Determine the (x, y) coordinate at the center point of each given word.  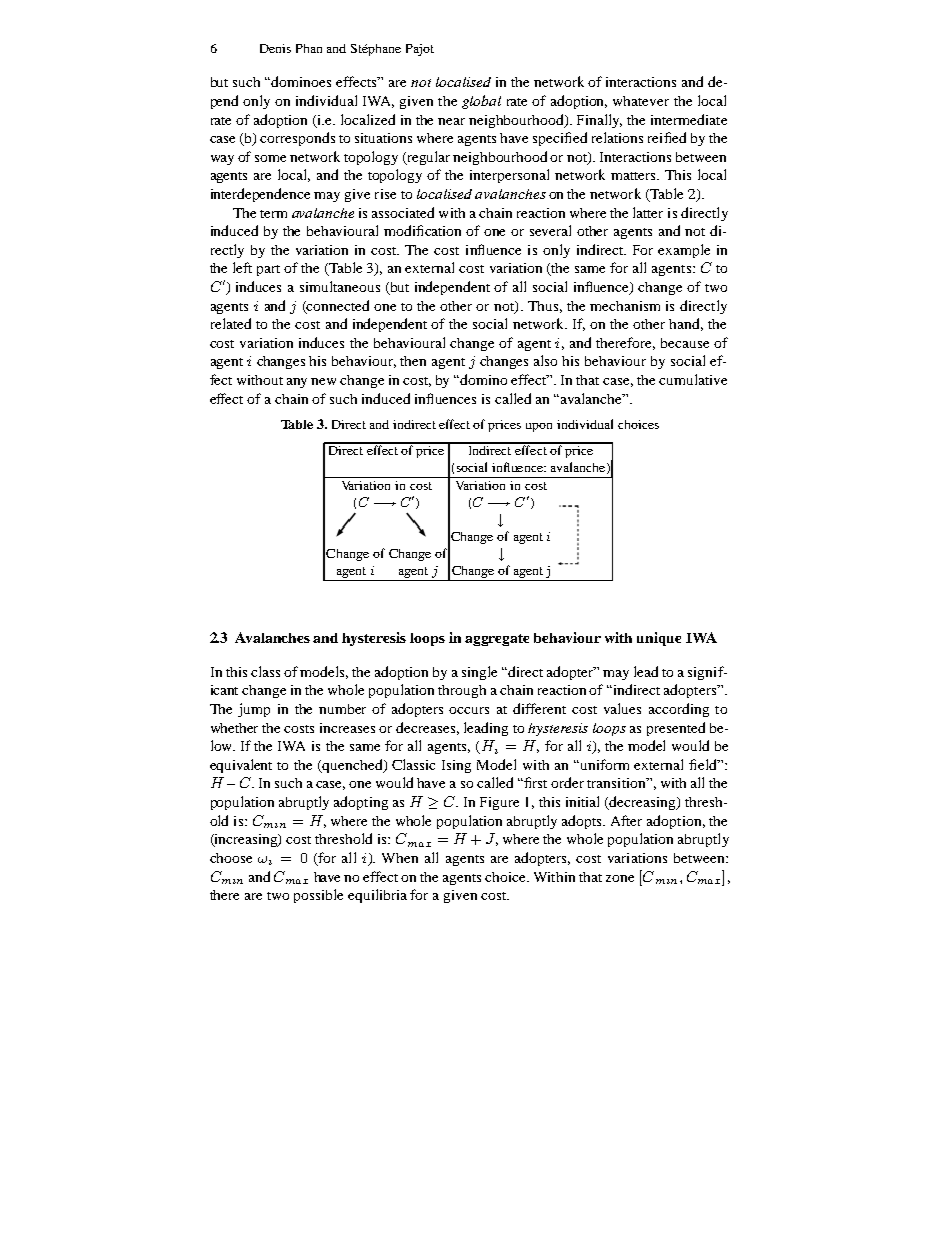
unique (659, 639)
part (268, 270)
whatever (641, 101)
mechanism (625, 306)
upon (539, 427)
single (479, 673)
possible (318, 896)
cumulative (693, 379)
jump (254, 710)
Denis (275, 48)
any (297, 383)
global (481, 102)
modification (422, 230)
